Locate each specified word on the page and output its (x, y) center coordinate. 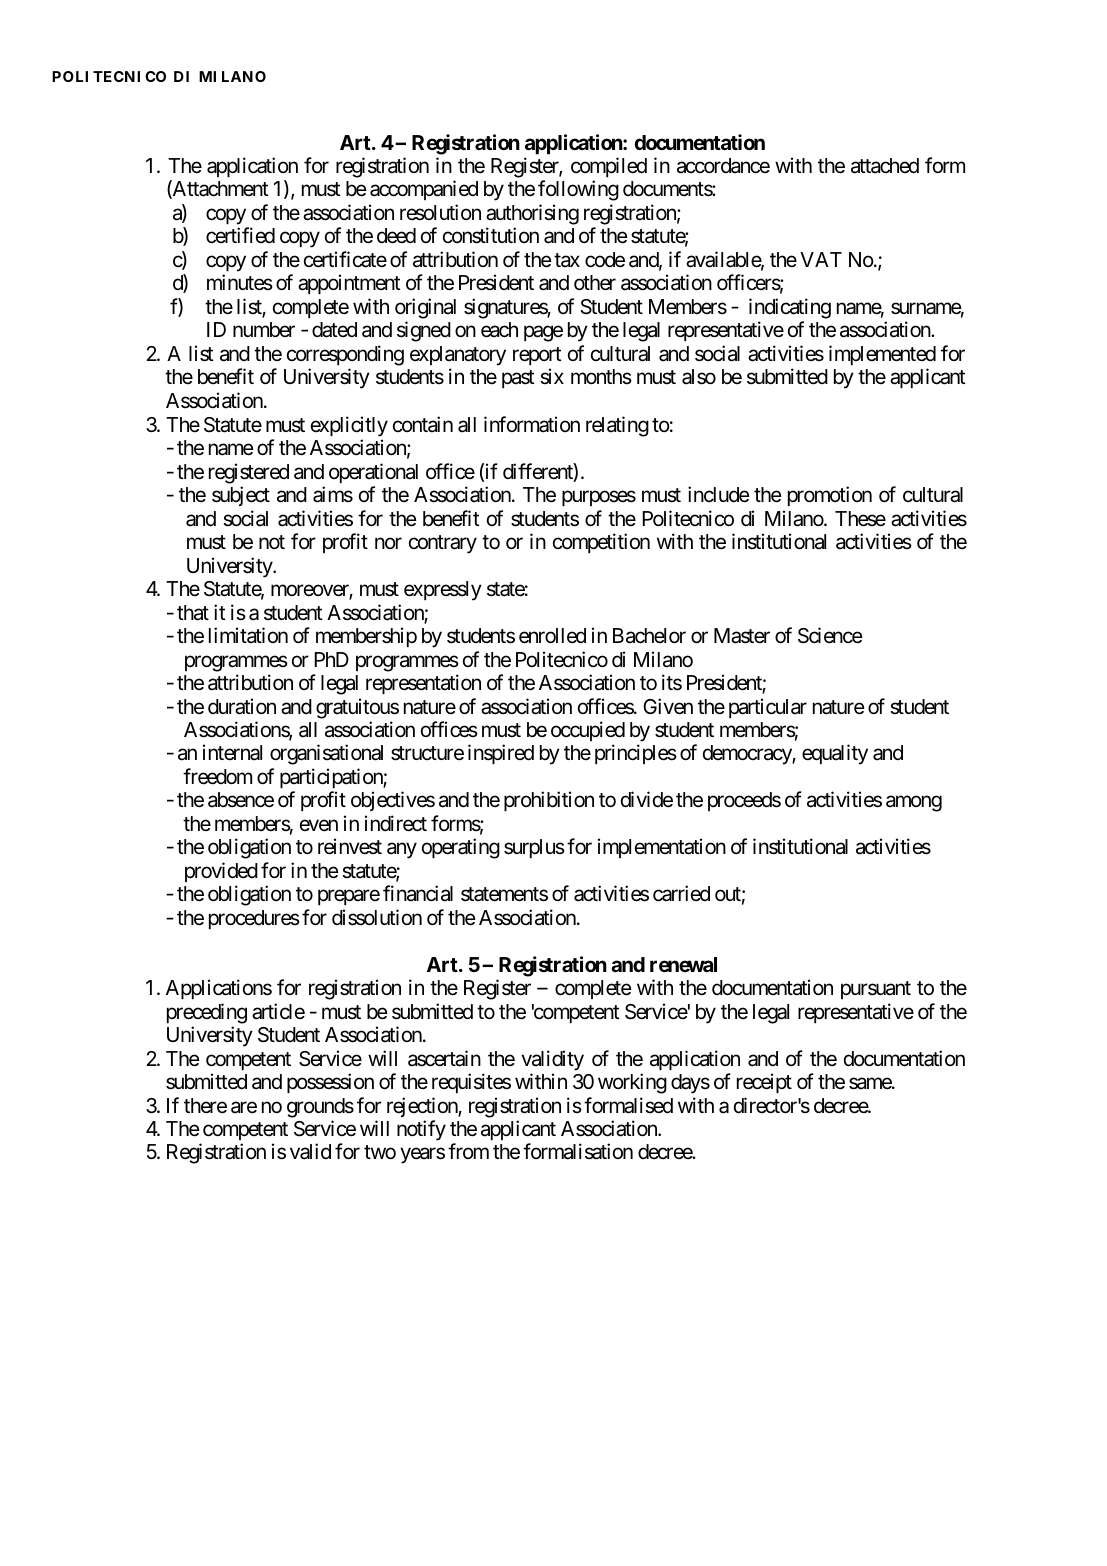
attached (885, 166)
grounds (320, 1108)
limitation (248, 635)
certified (240, 235)
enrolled (552, 636)
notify (421, 1130)
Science (830, 635)
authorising (532, 214)
